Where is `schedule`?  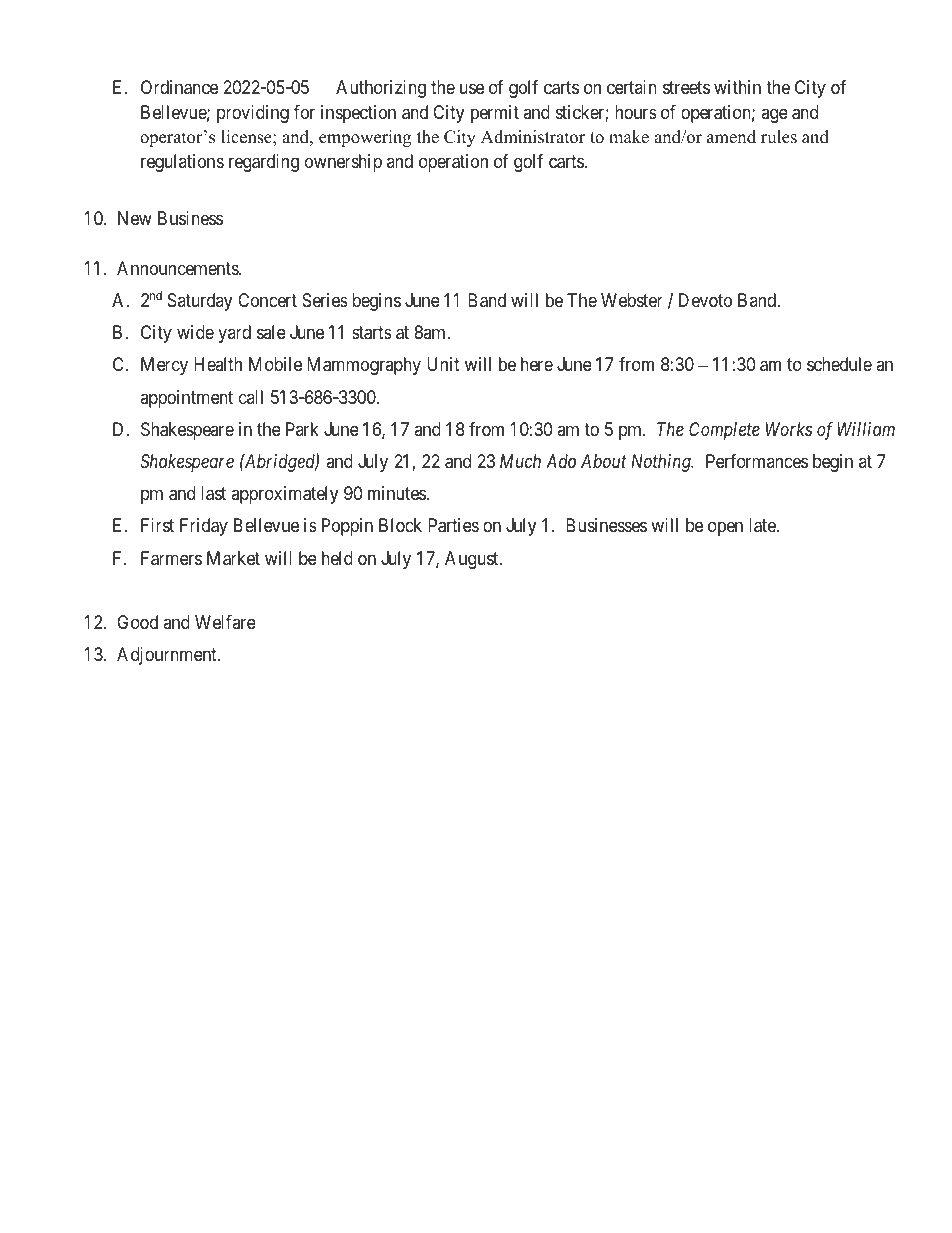 schedule is located at coordinates (839, 364).
